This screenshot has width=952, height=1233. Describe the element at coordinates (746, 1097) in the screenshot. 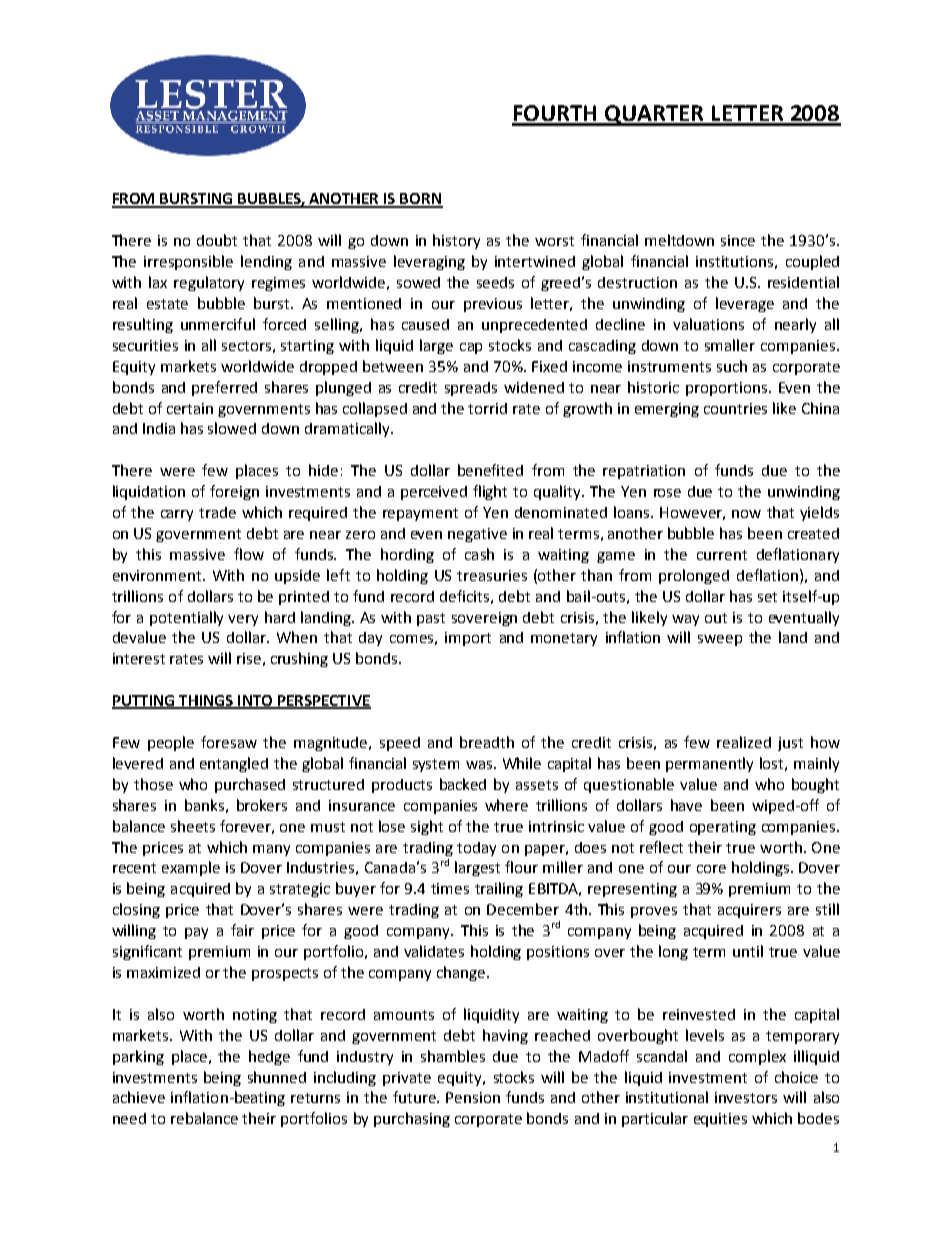

I see `investors` at that location.
